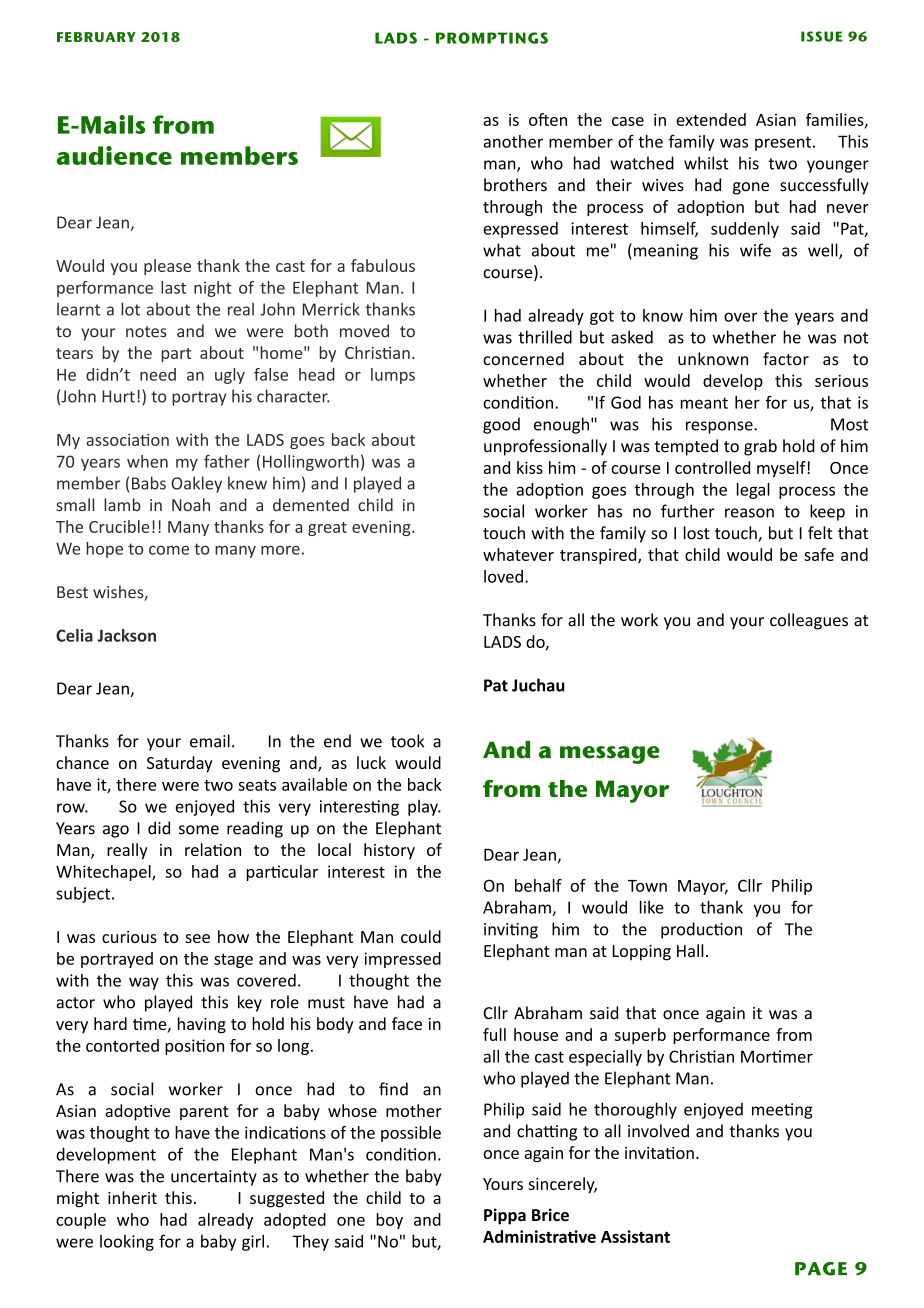 The width and height of the screenshot is (924, 1308). What do you see at coordinates (501, 425) in the screenshot?
I see `good` at bounding box center [501, 425].
